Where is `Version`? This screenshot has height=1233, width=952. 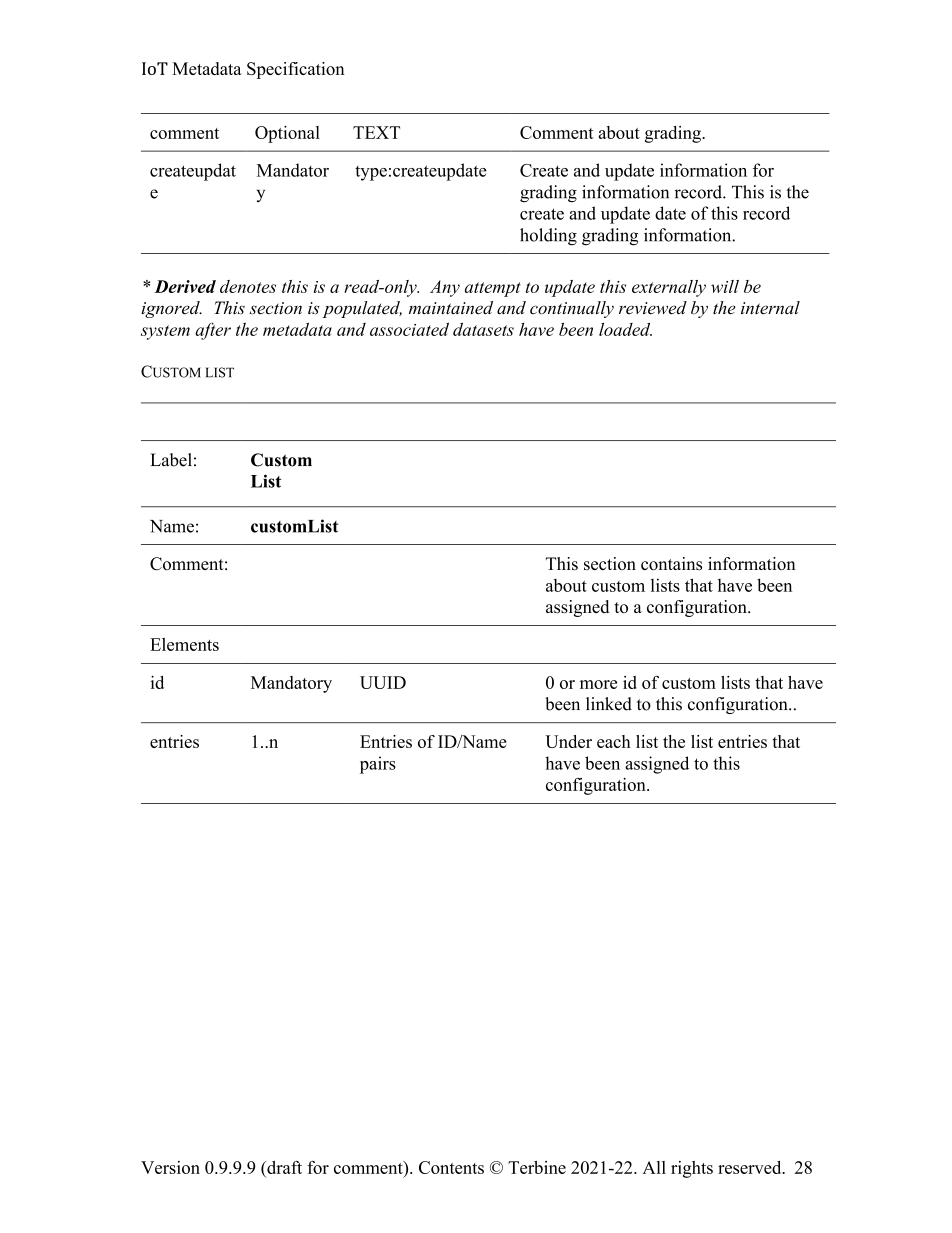
Version is located at coordinates (170, 1167).
